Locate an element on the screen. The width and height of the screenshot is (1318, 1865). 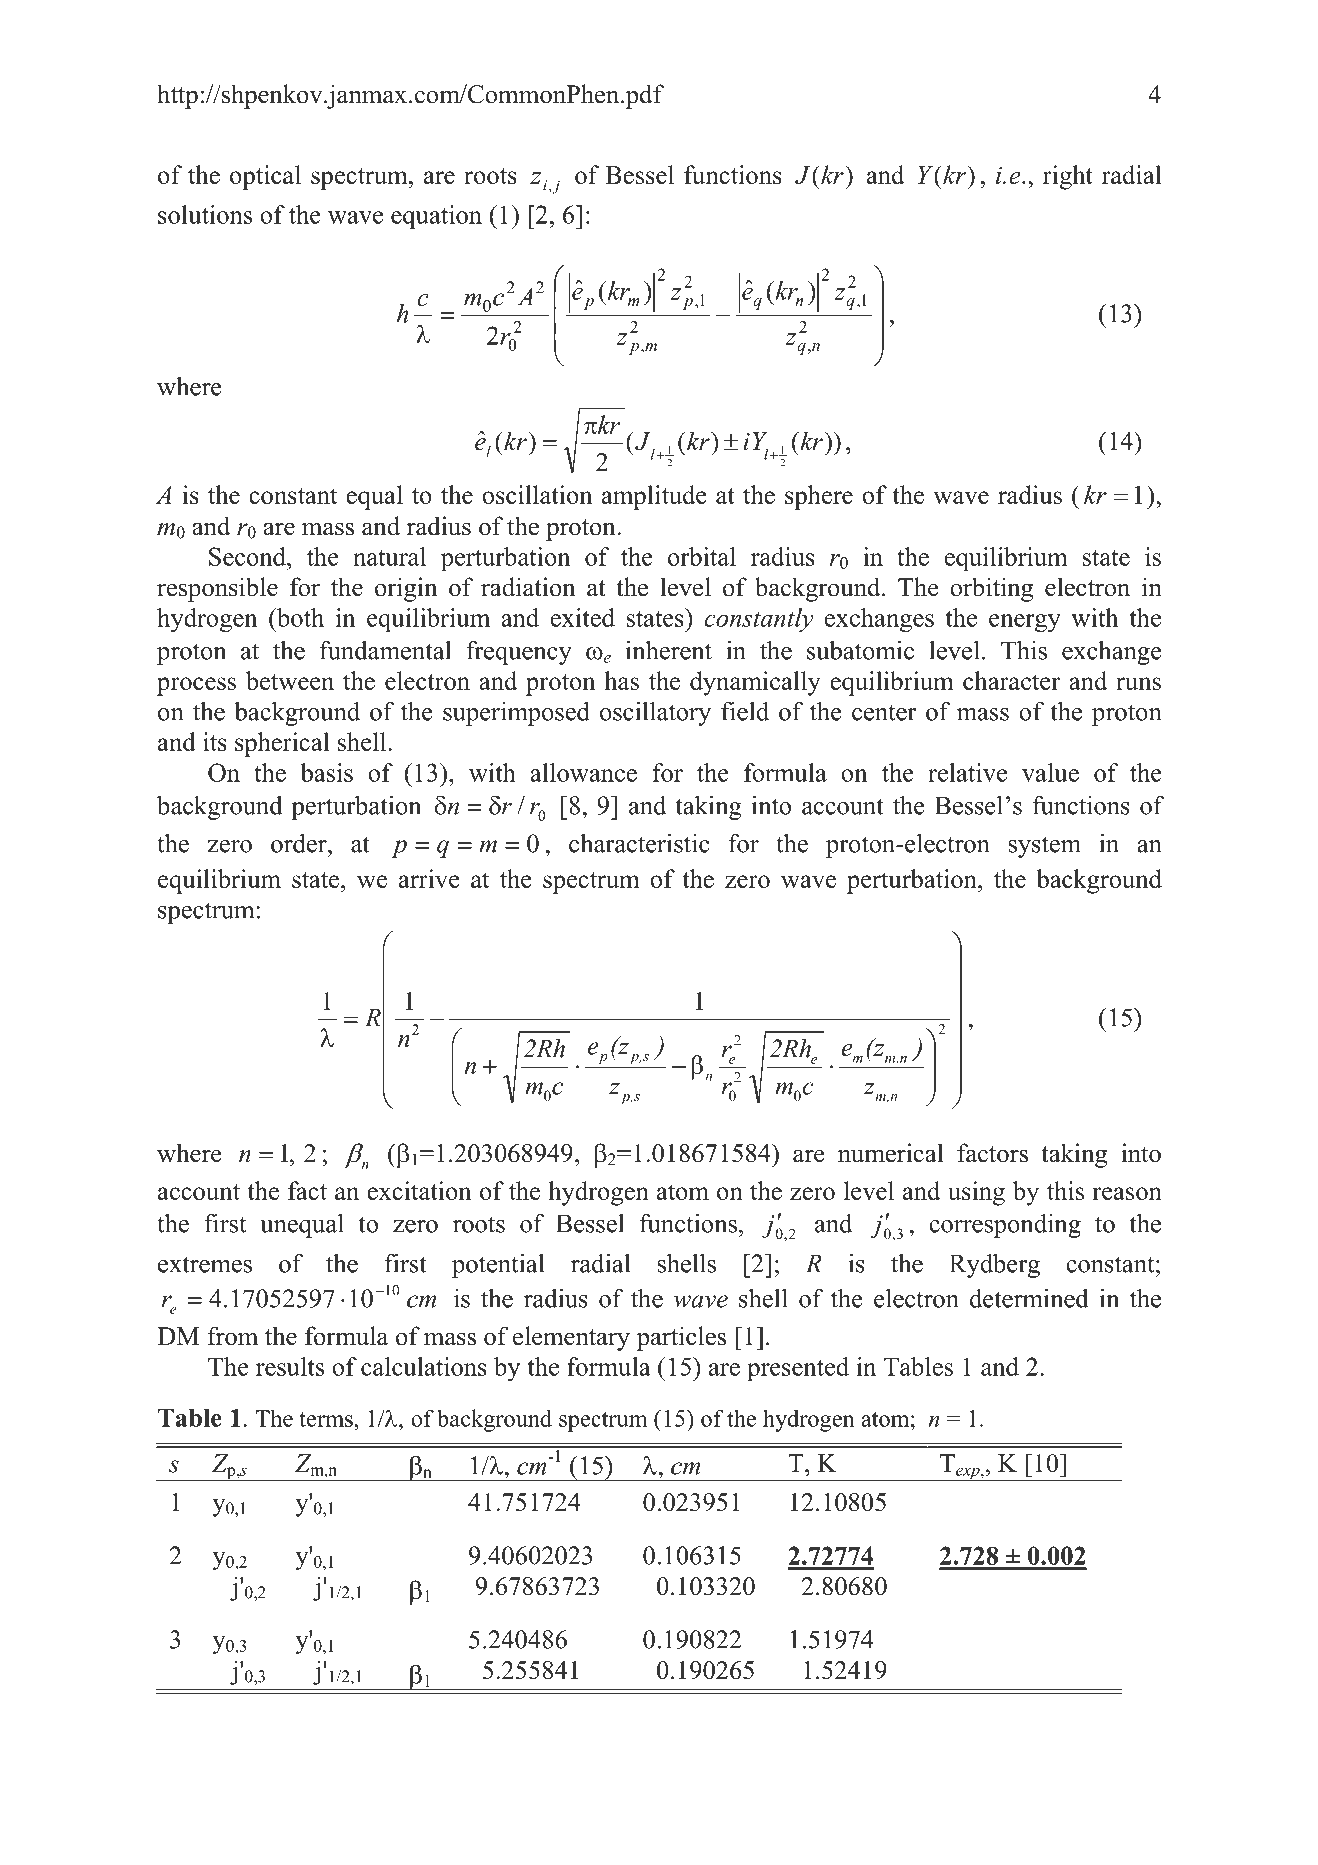
inherent is located at coordinates (668, 650).
